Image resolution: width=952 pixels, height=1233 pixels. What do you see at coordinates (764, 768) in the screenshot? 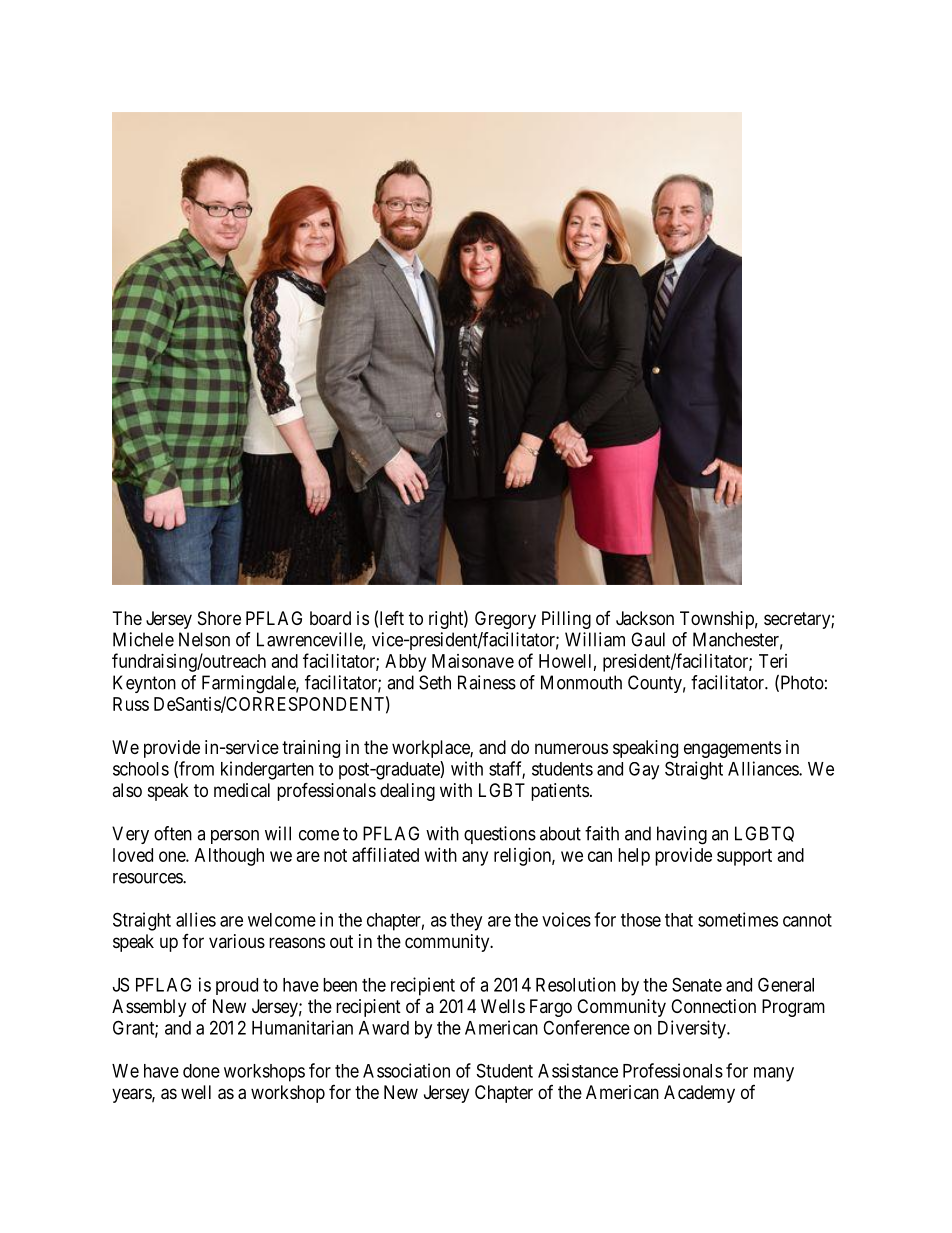
I see `Alliances` at bounding box center [764, 768].
